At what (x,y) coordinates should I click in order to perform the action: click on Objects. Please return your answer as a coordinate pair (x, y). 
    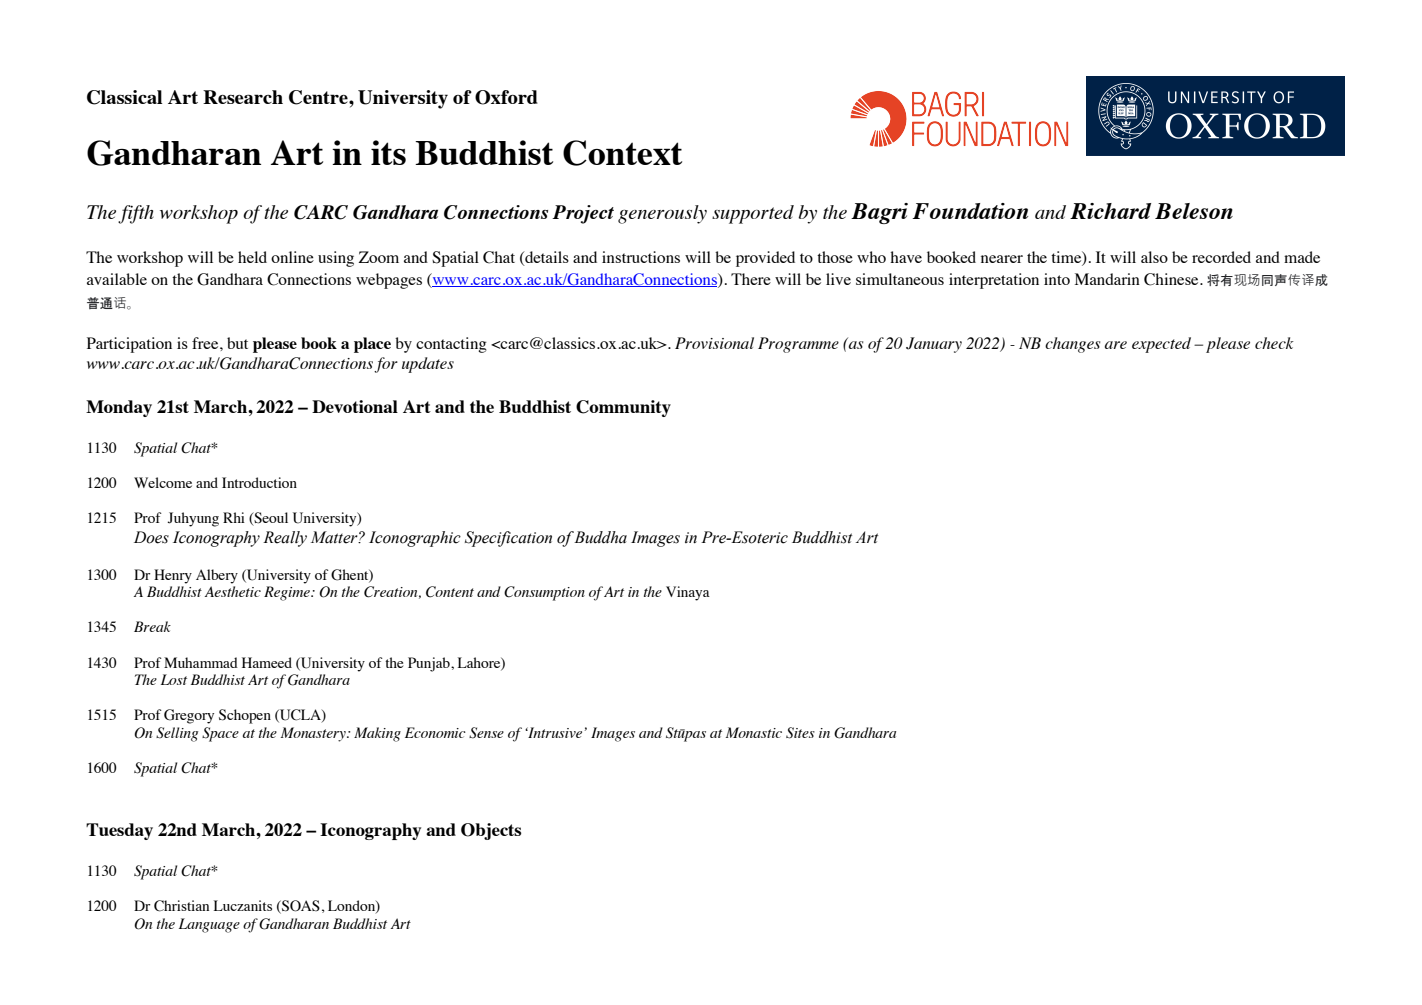
    Looking at the image, I should click on (491, 831).
